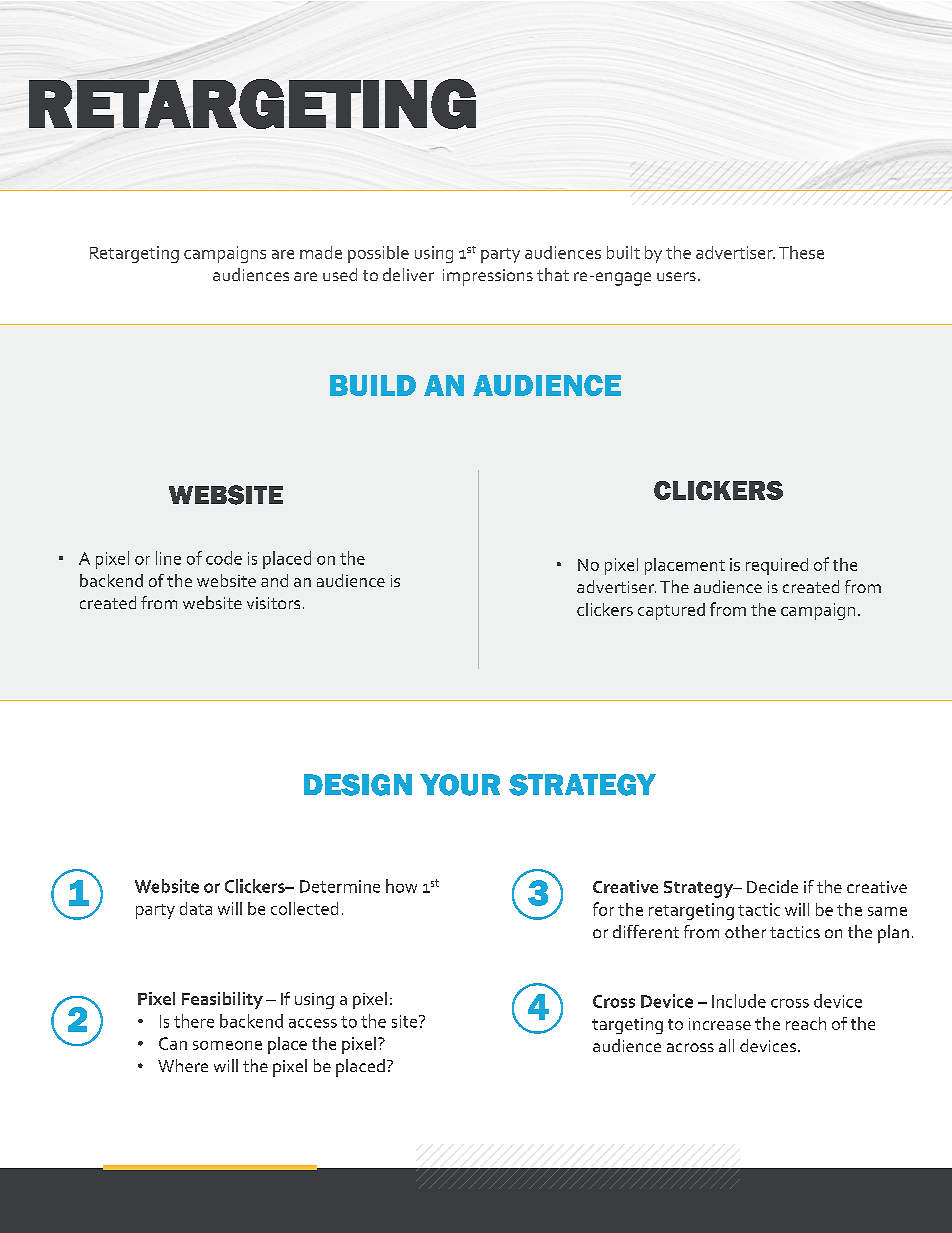  I want to click on required, so click(777, 566).
